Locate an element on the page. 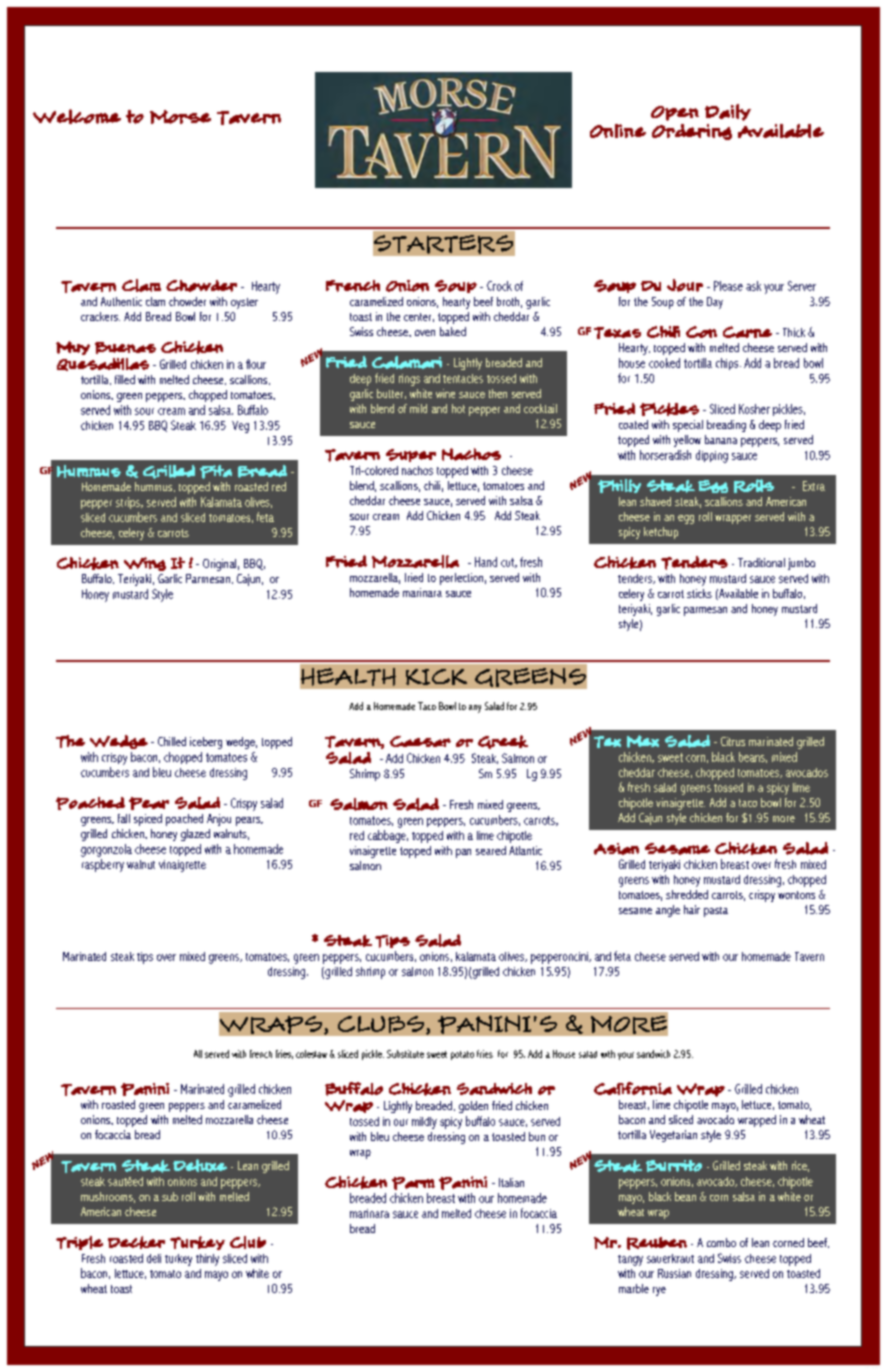 The height and width of the document is (1372, 887). STARTERS is located at coordinates (444, 244).
